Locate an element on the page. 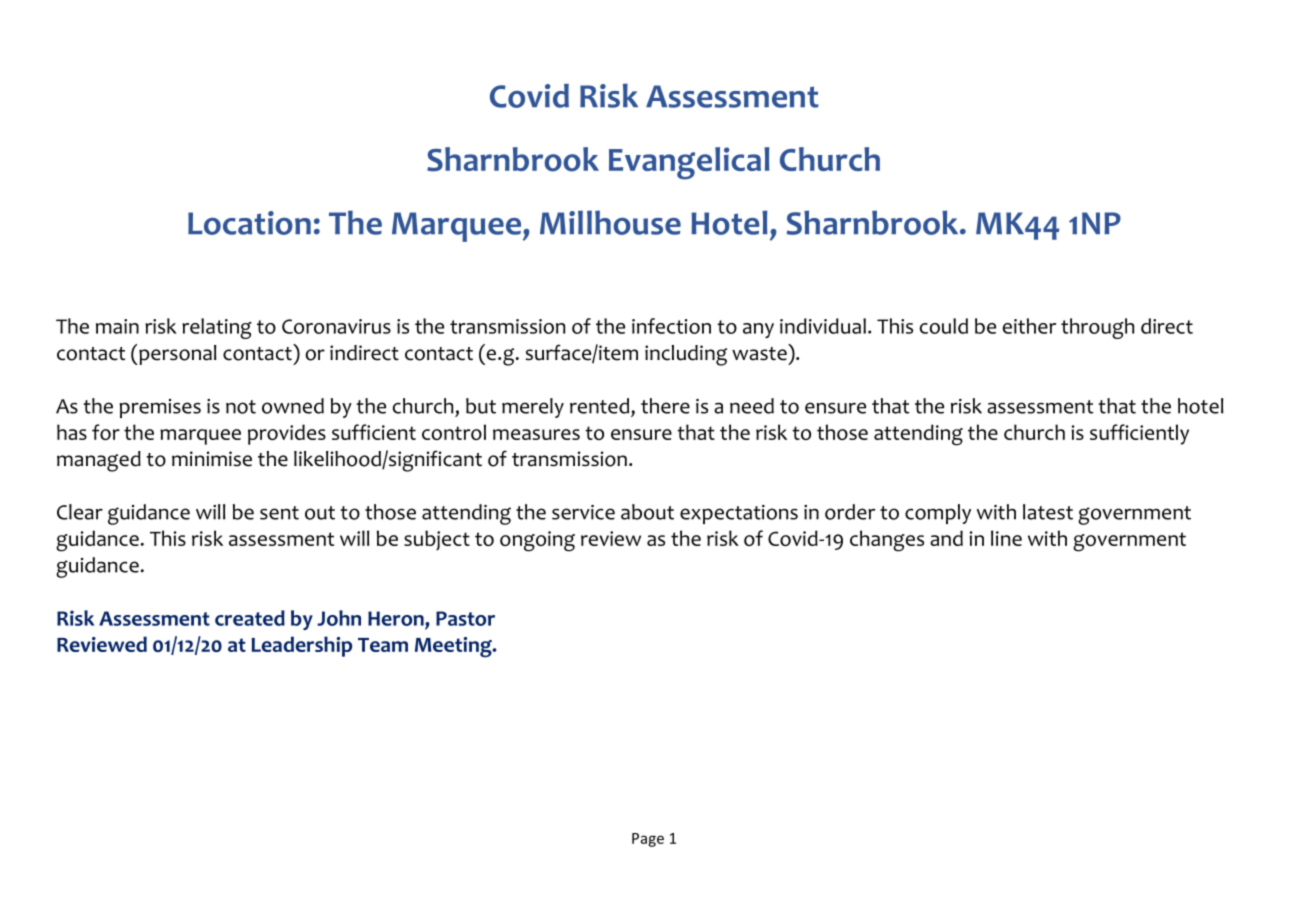 The height and width of the image is (924, 1308). could is located at coordinates (944, 326).
